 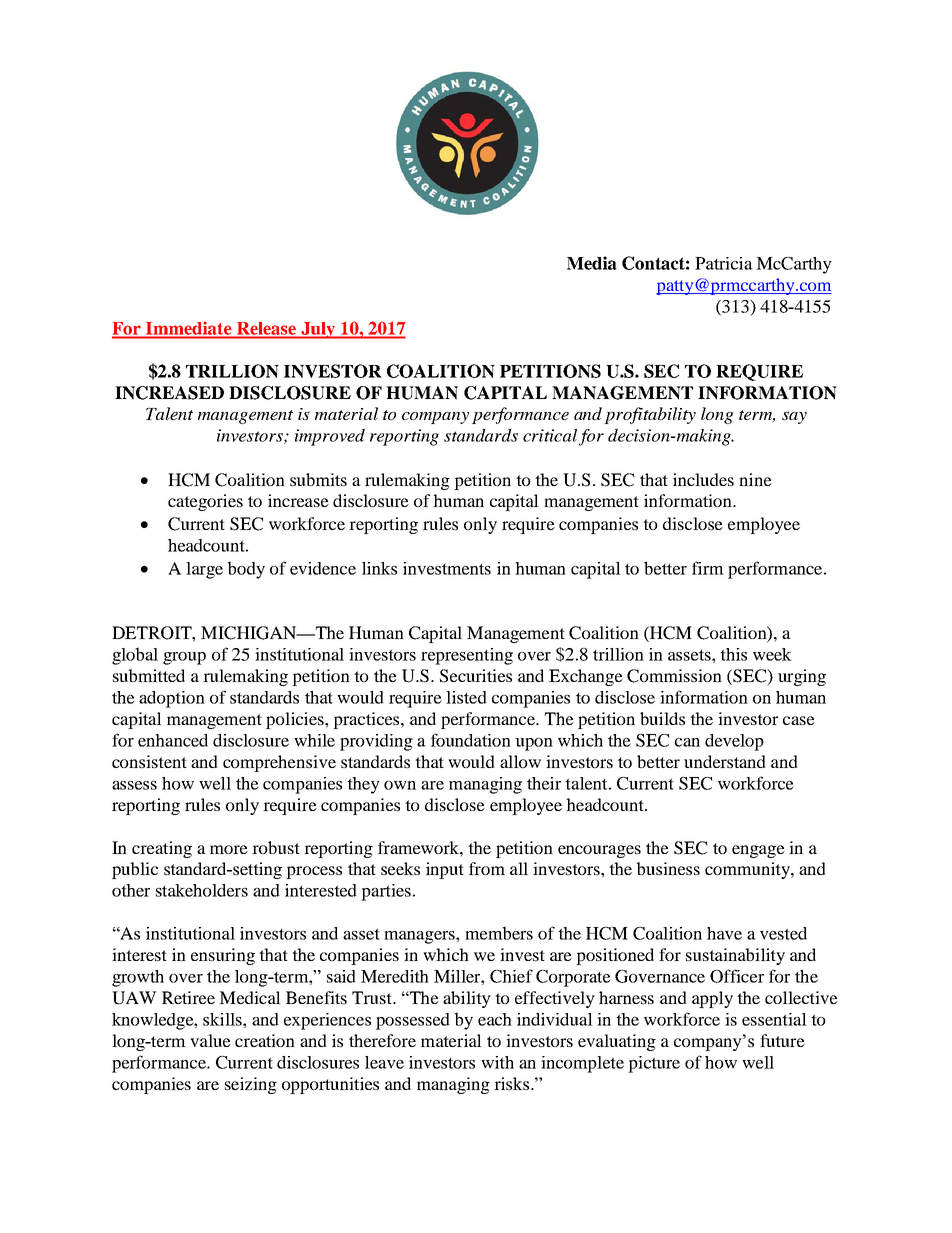 I want to click on own, so click(x=400, y=785).
